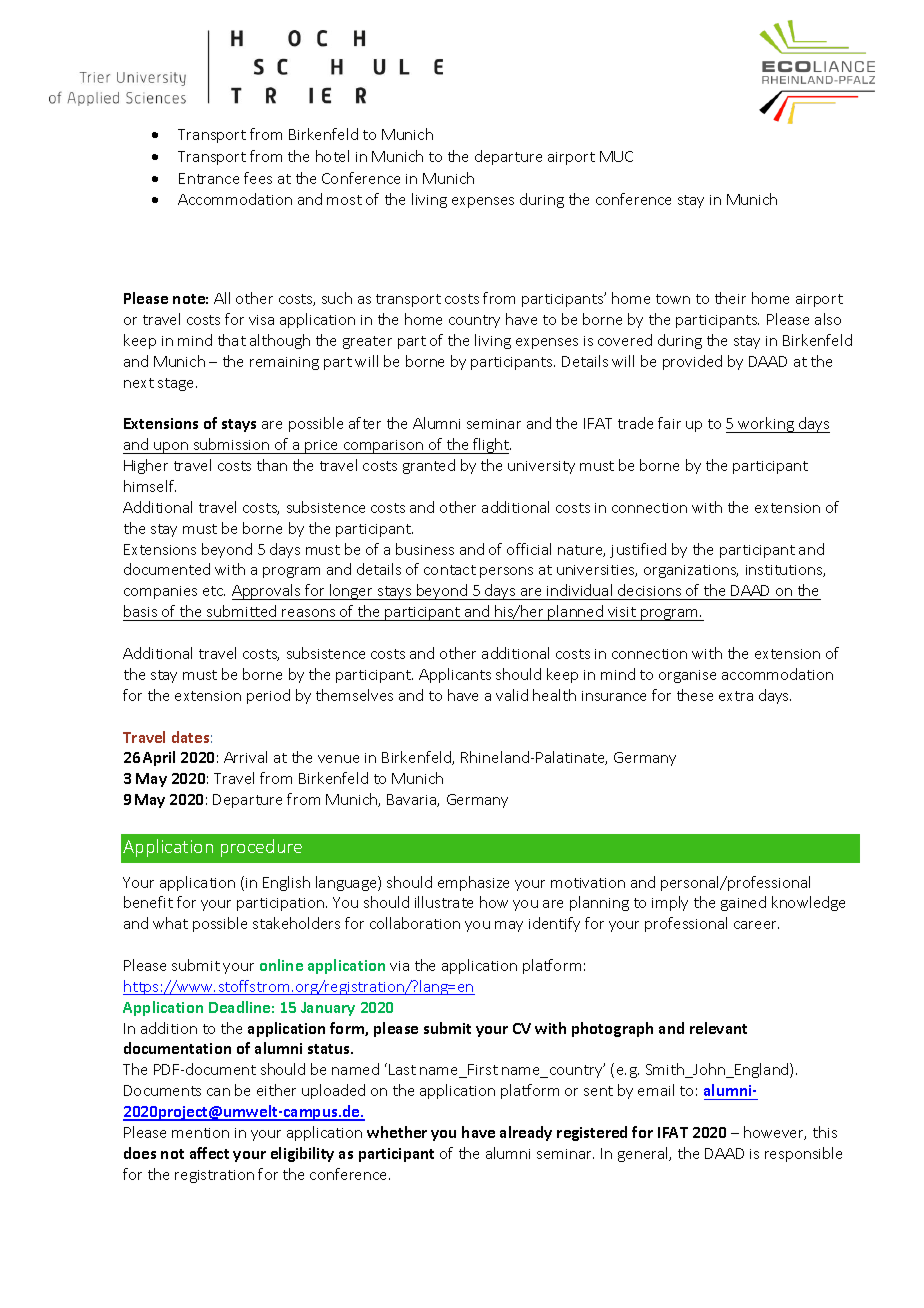 This screenshot has height=1308, width=924. What do you see at coordinates (268, 696) in the screenshot?
I see `period` at bounding box center [268, 696].
